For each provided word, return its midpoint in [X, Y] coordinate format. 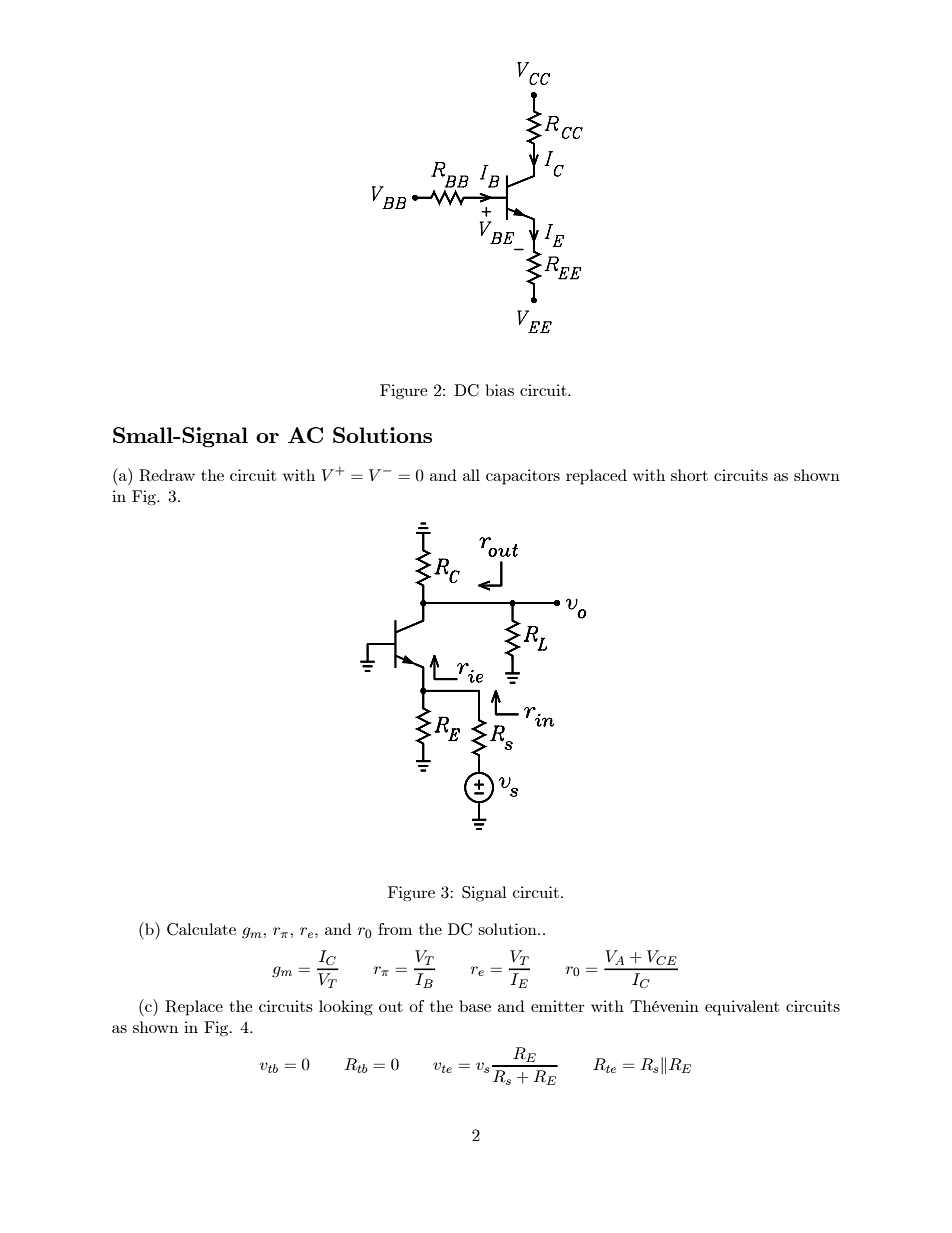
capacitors [523, 477]
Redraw [167, 475]
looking [346, 1008]
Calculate [201, 929]
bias [499, 390]
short [689, 475]
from [395, 929]
